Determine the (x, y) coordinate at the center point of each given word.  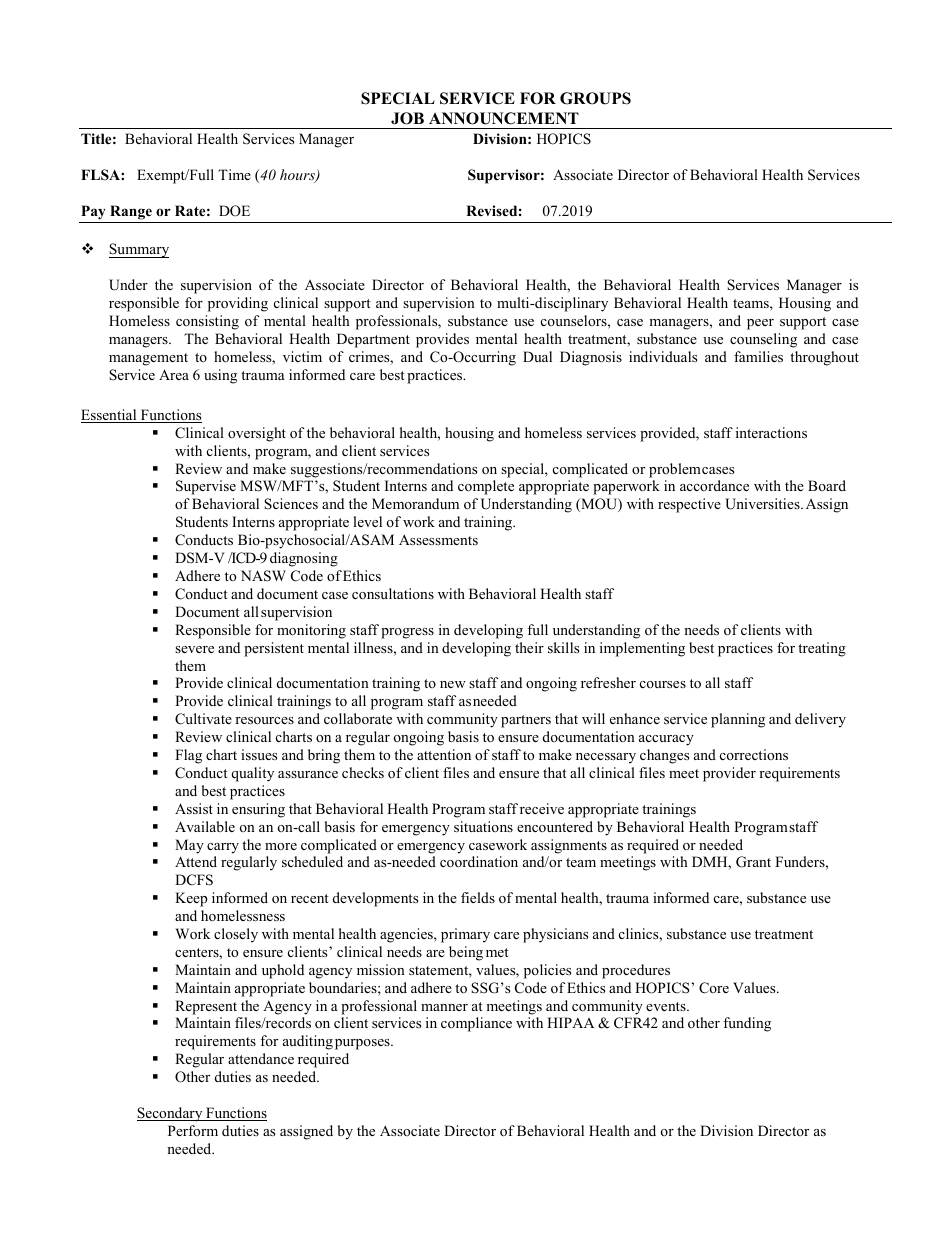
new (453, 684)
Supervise (206, 487)
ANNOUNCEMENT (504, 118)
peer (760, 324)
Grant (753, 862)
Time (234, 174)
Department (373, 340)
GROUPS (595, 98)
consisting (207, 322)
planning (738, 720)
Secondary (171, 1114)
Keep (191, 899)
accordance (714, 485)
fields (478, 897)
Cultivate (203, 719)
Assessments (438, 539)
